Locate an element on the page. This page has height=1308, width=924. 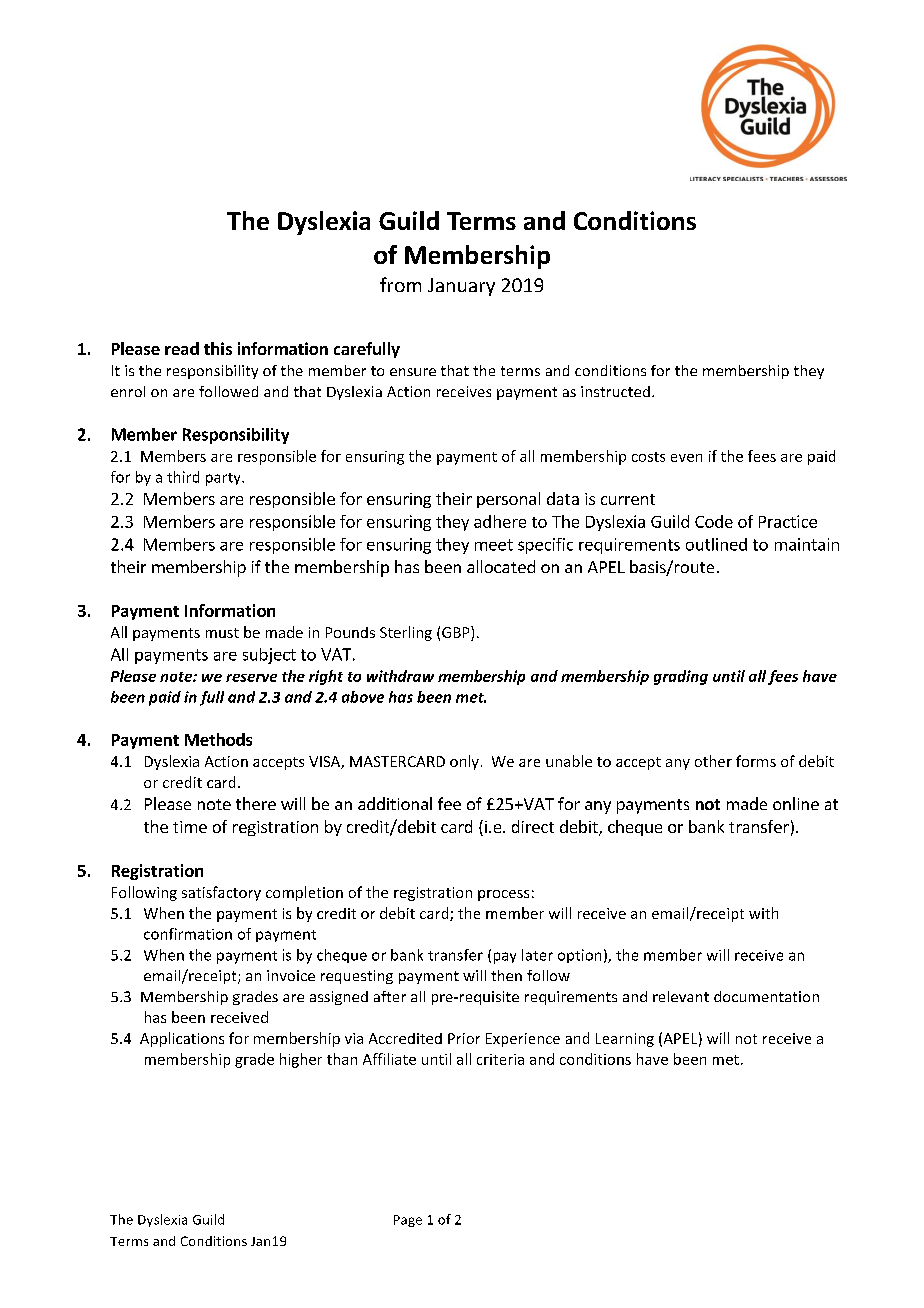
only is located at coordinates (464, 762).
